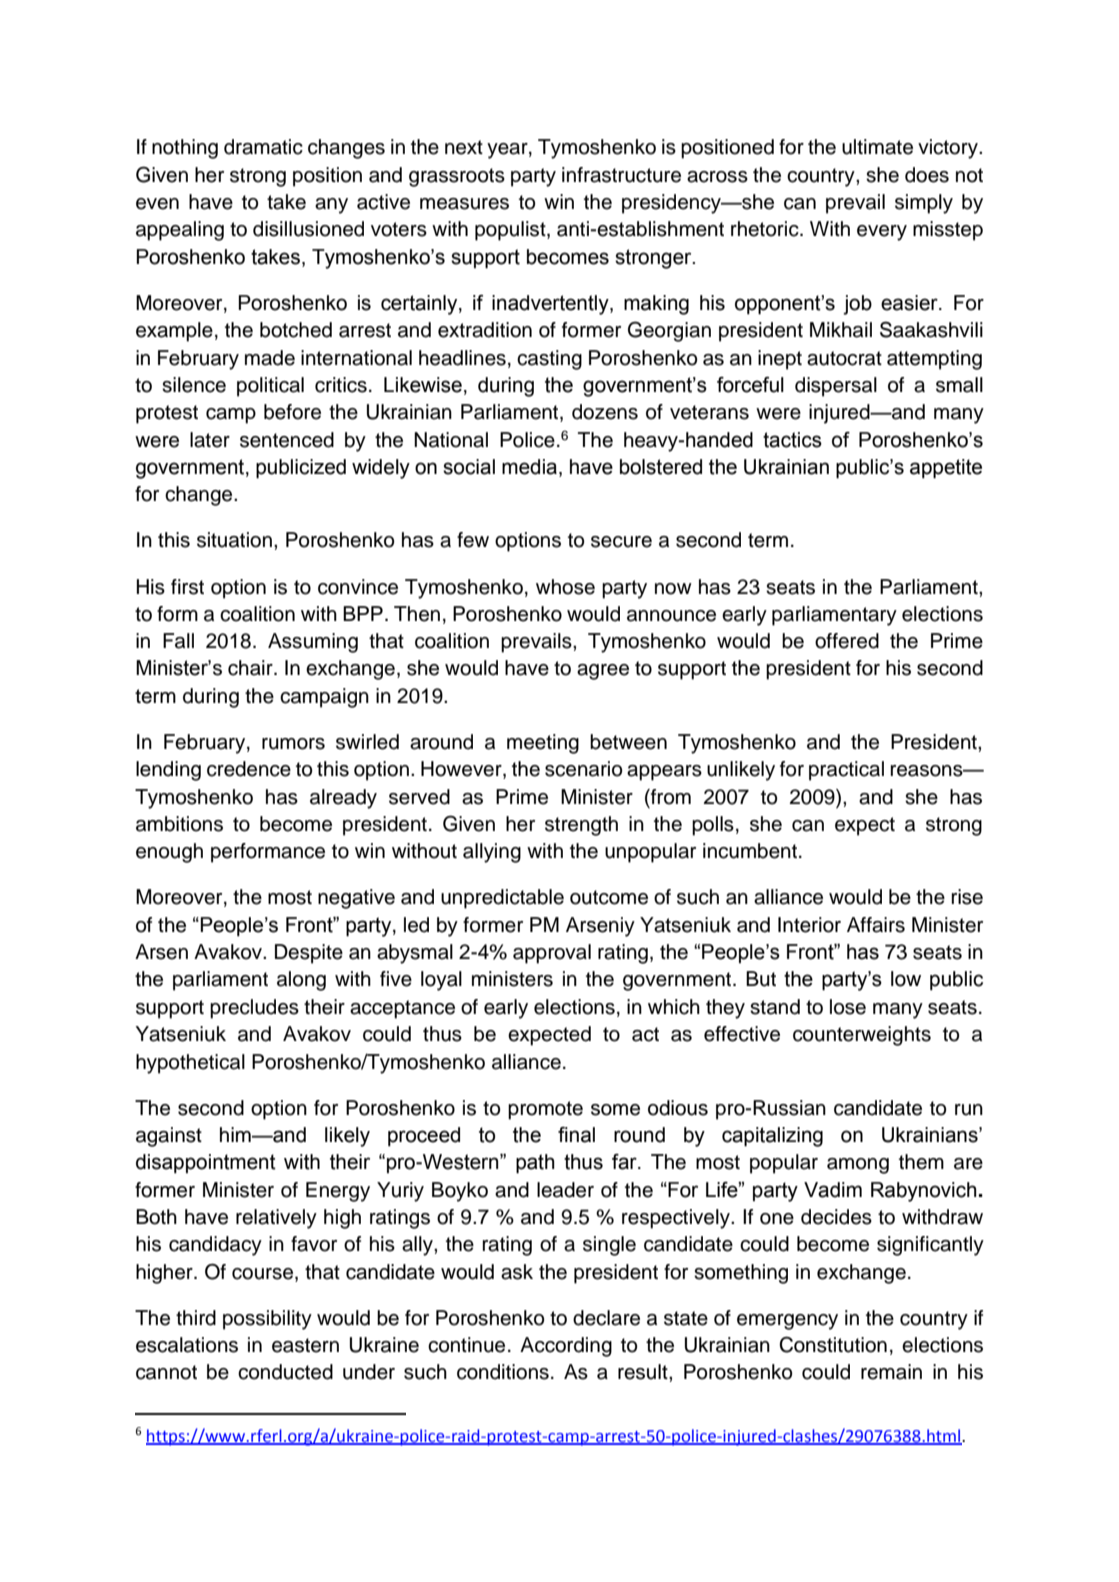  What do you see at coordinates (847, 641) in the screenshot?
I see `offered` at bounding box center [847, 641].
